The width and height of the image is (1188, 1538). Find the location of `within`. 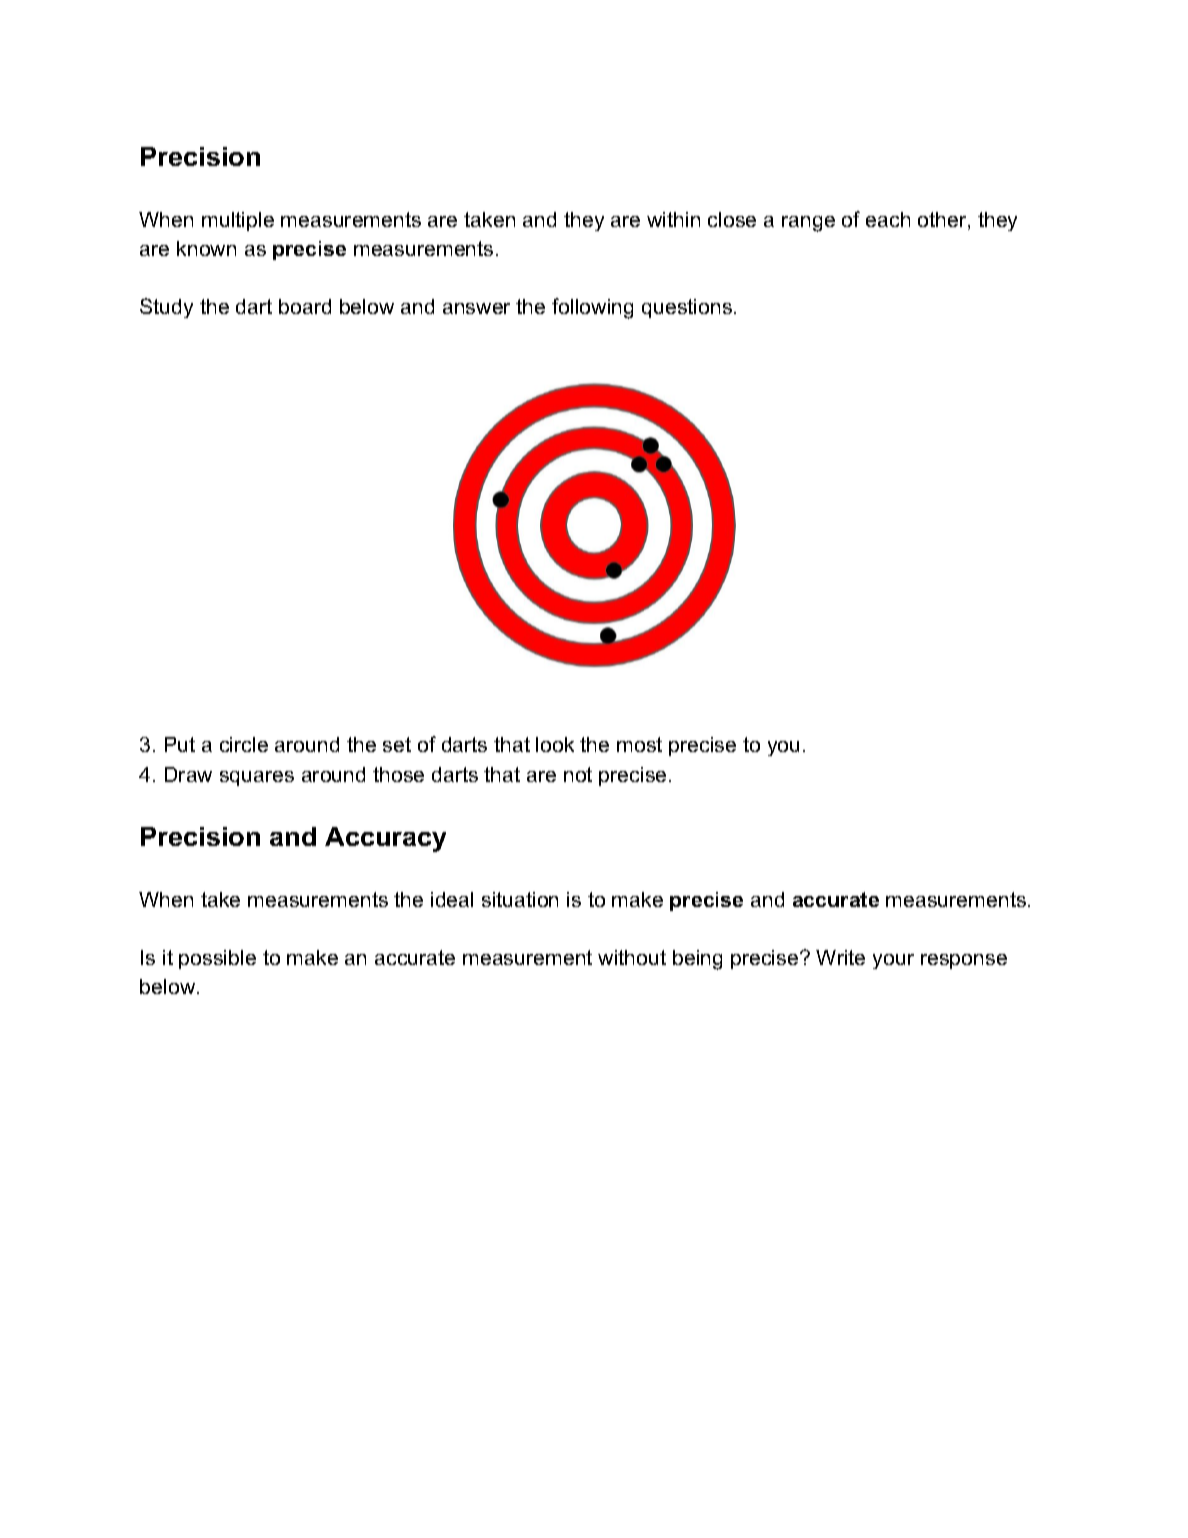

within is located at coordinates (673, 219).
